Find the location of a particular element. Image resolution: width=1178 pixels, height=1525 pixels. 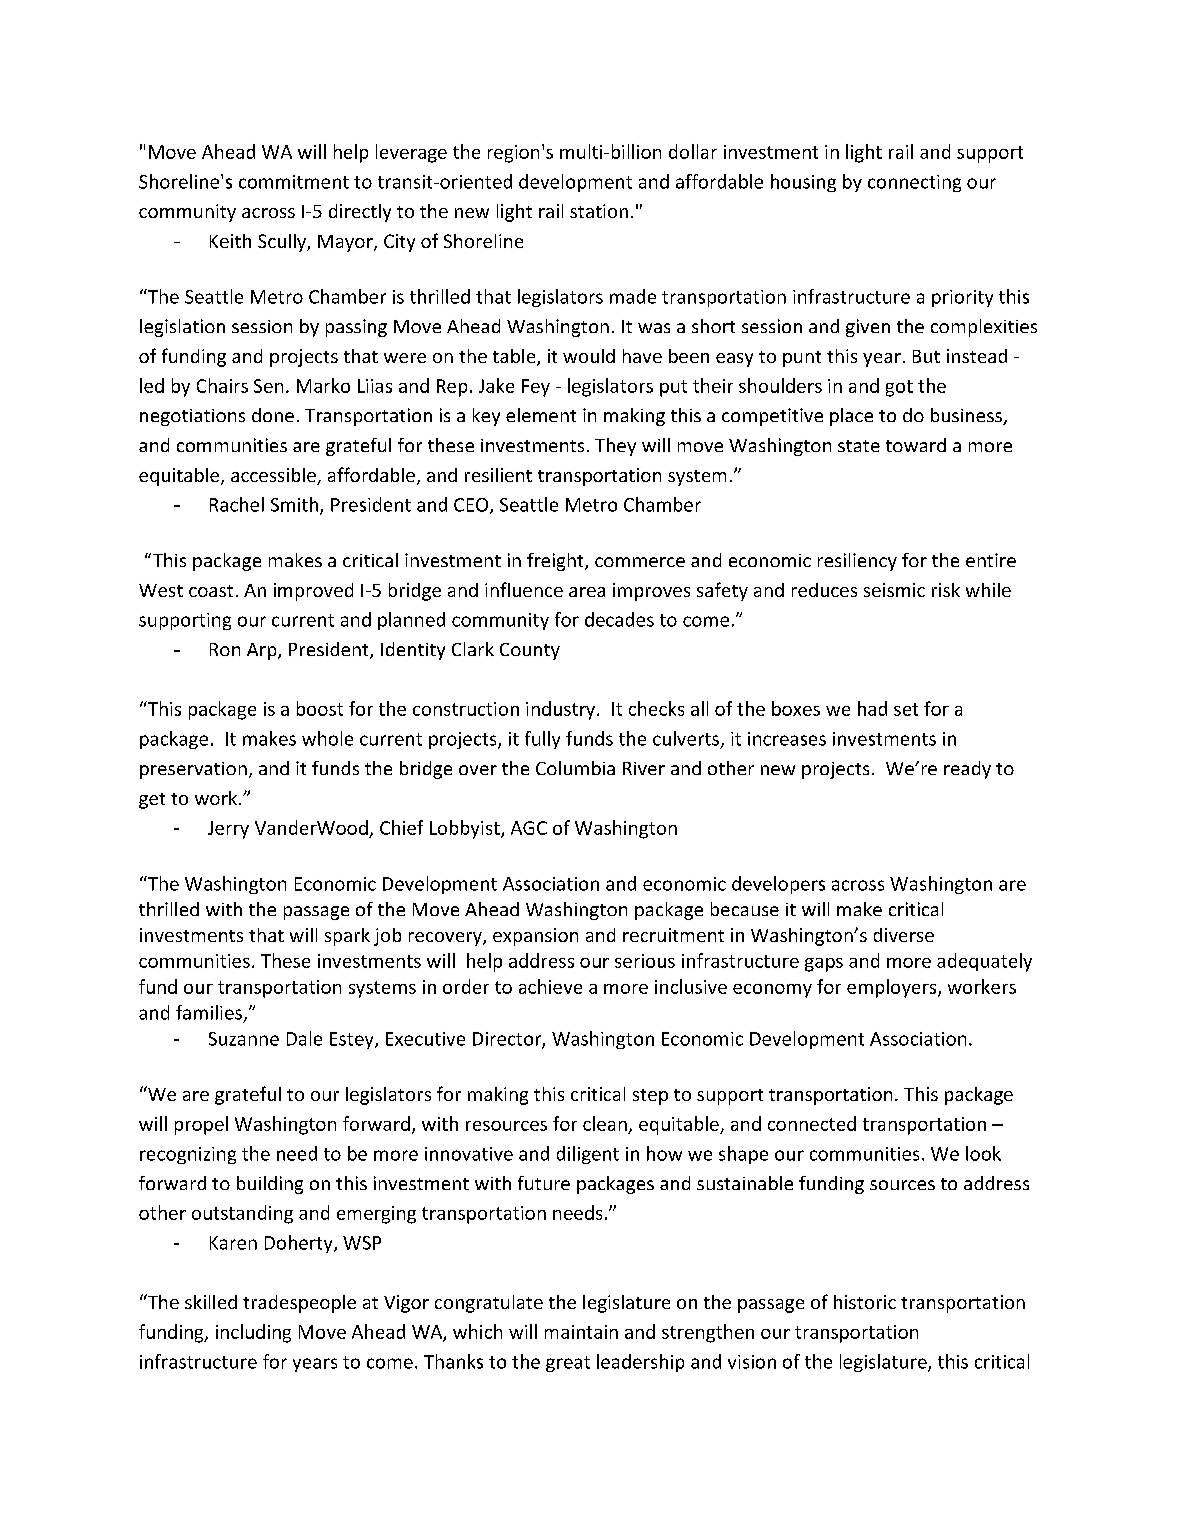

historic is located at coordinates (865, 1302).
